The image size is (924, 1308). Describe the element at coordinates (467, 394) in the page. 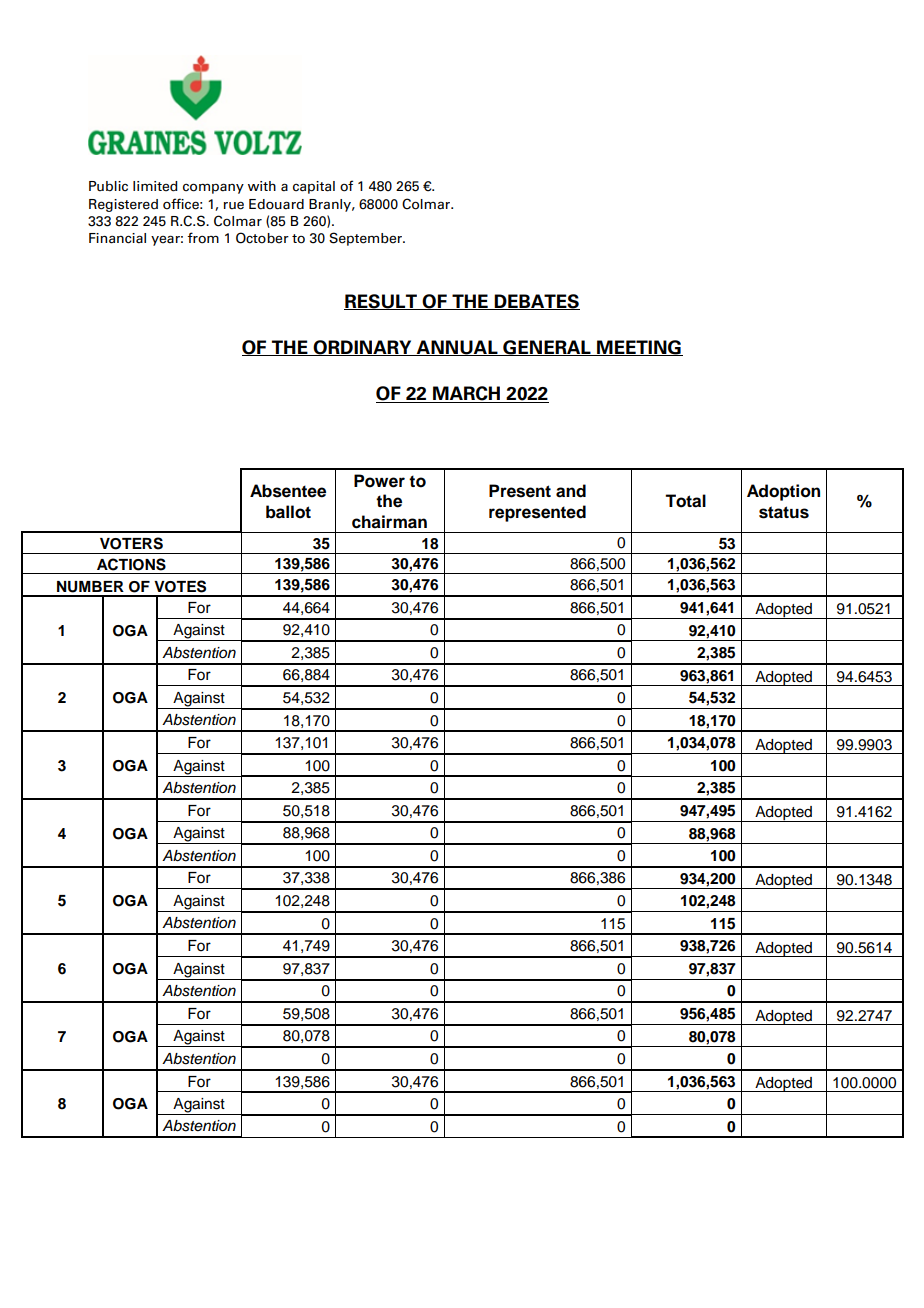

I see `MARCH` at that location.
